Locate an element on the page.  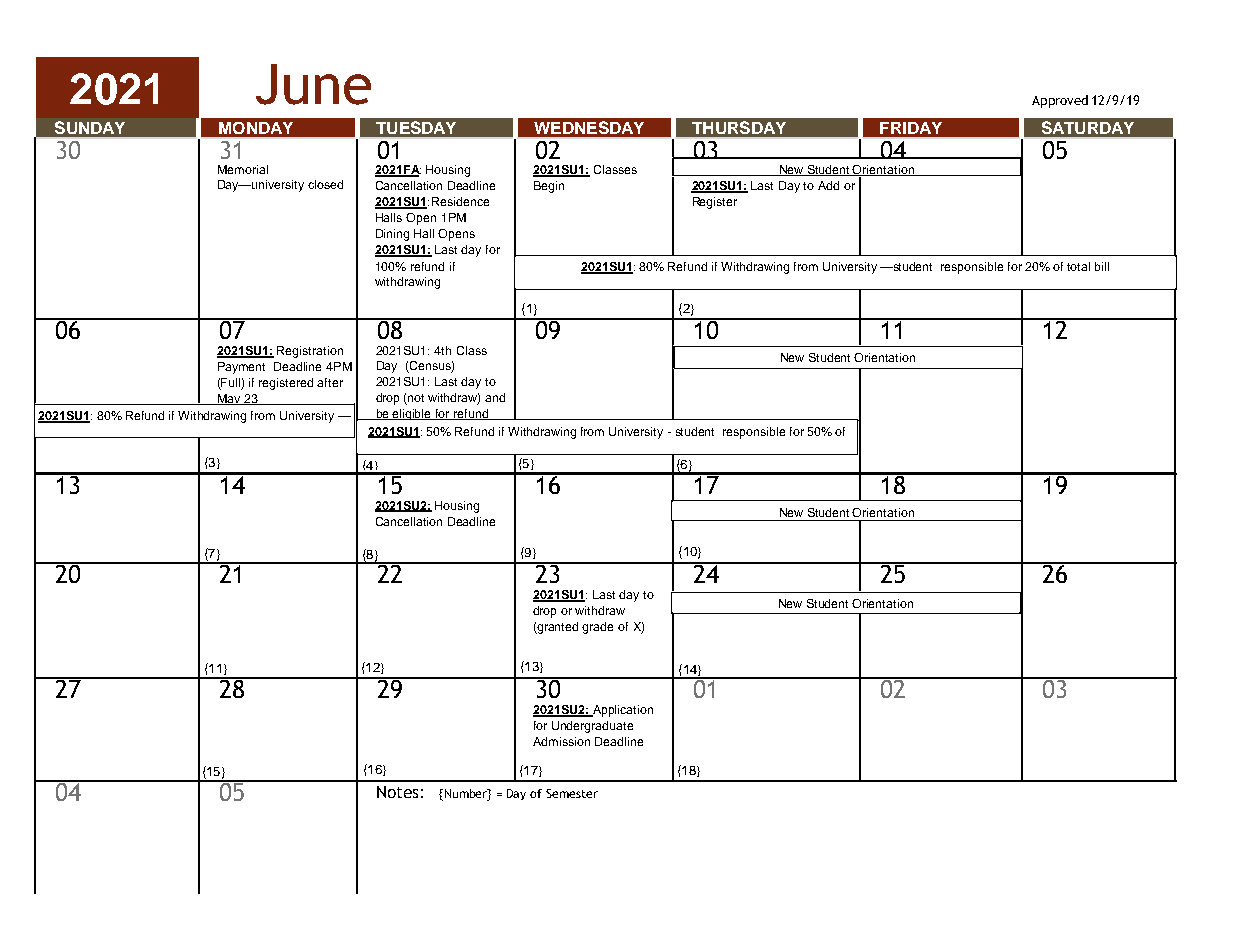
Undergraduate is located at coordinates (592, 727).
